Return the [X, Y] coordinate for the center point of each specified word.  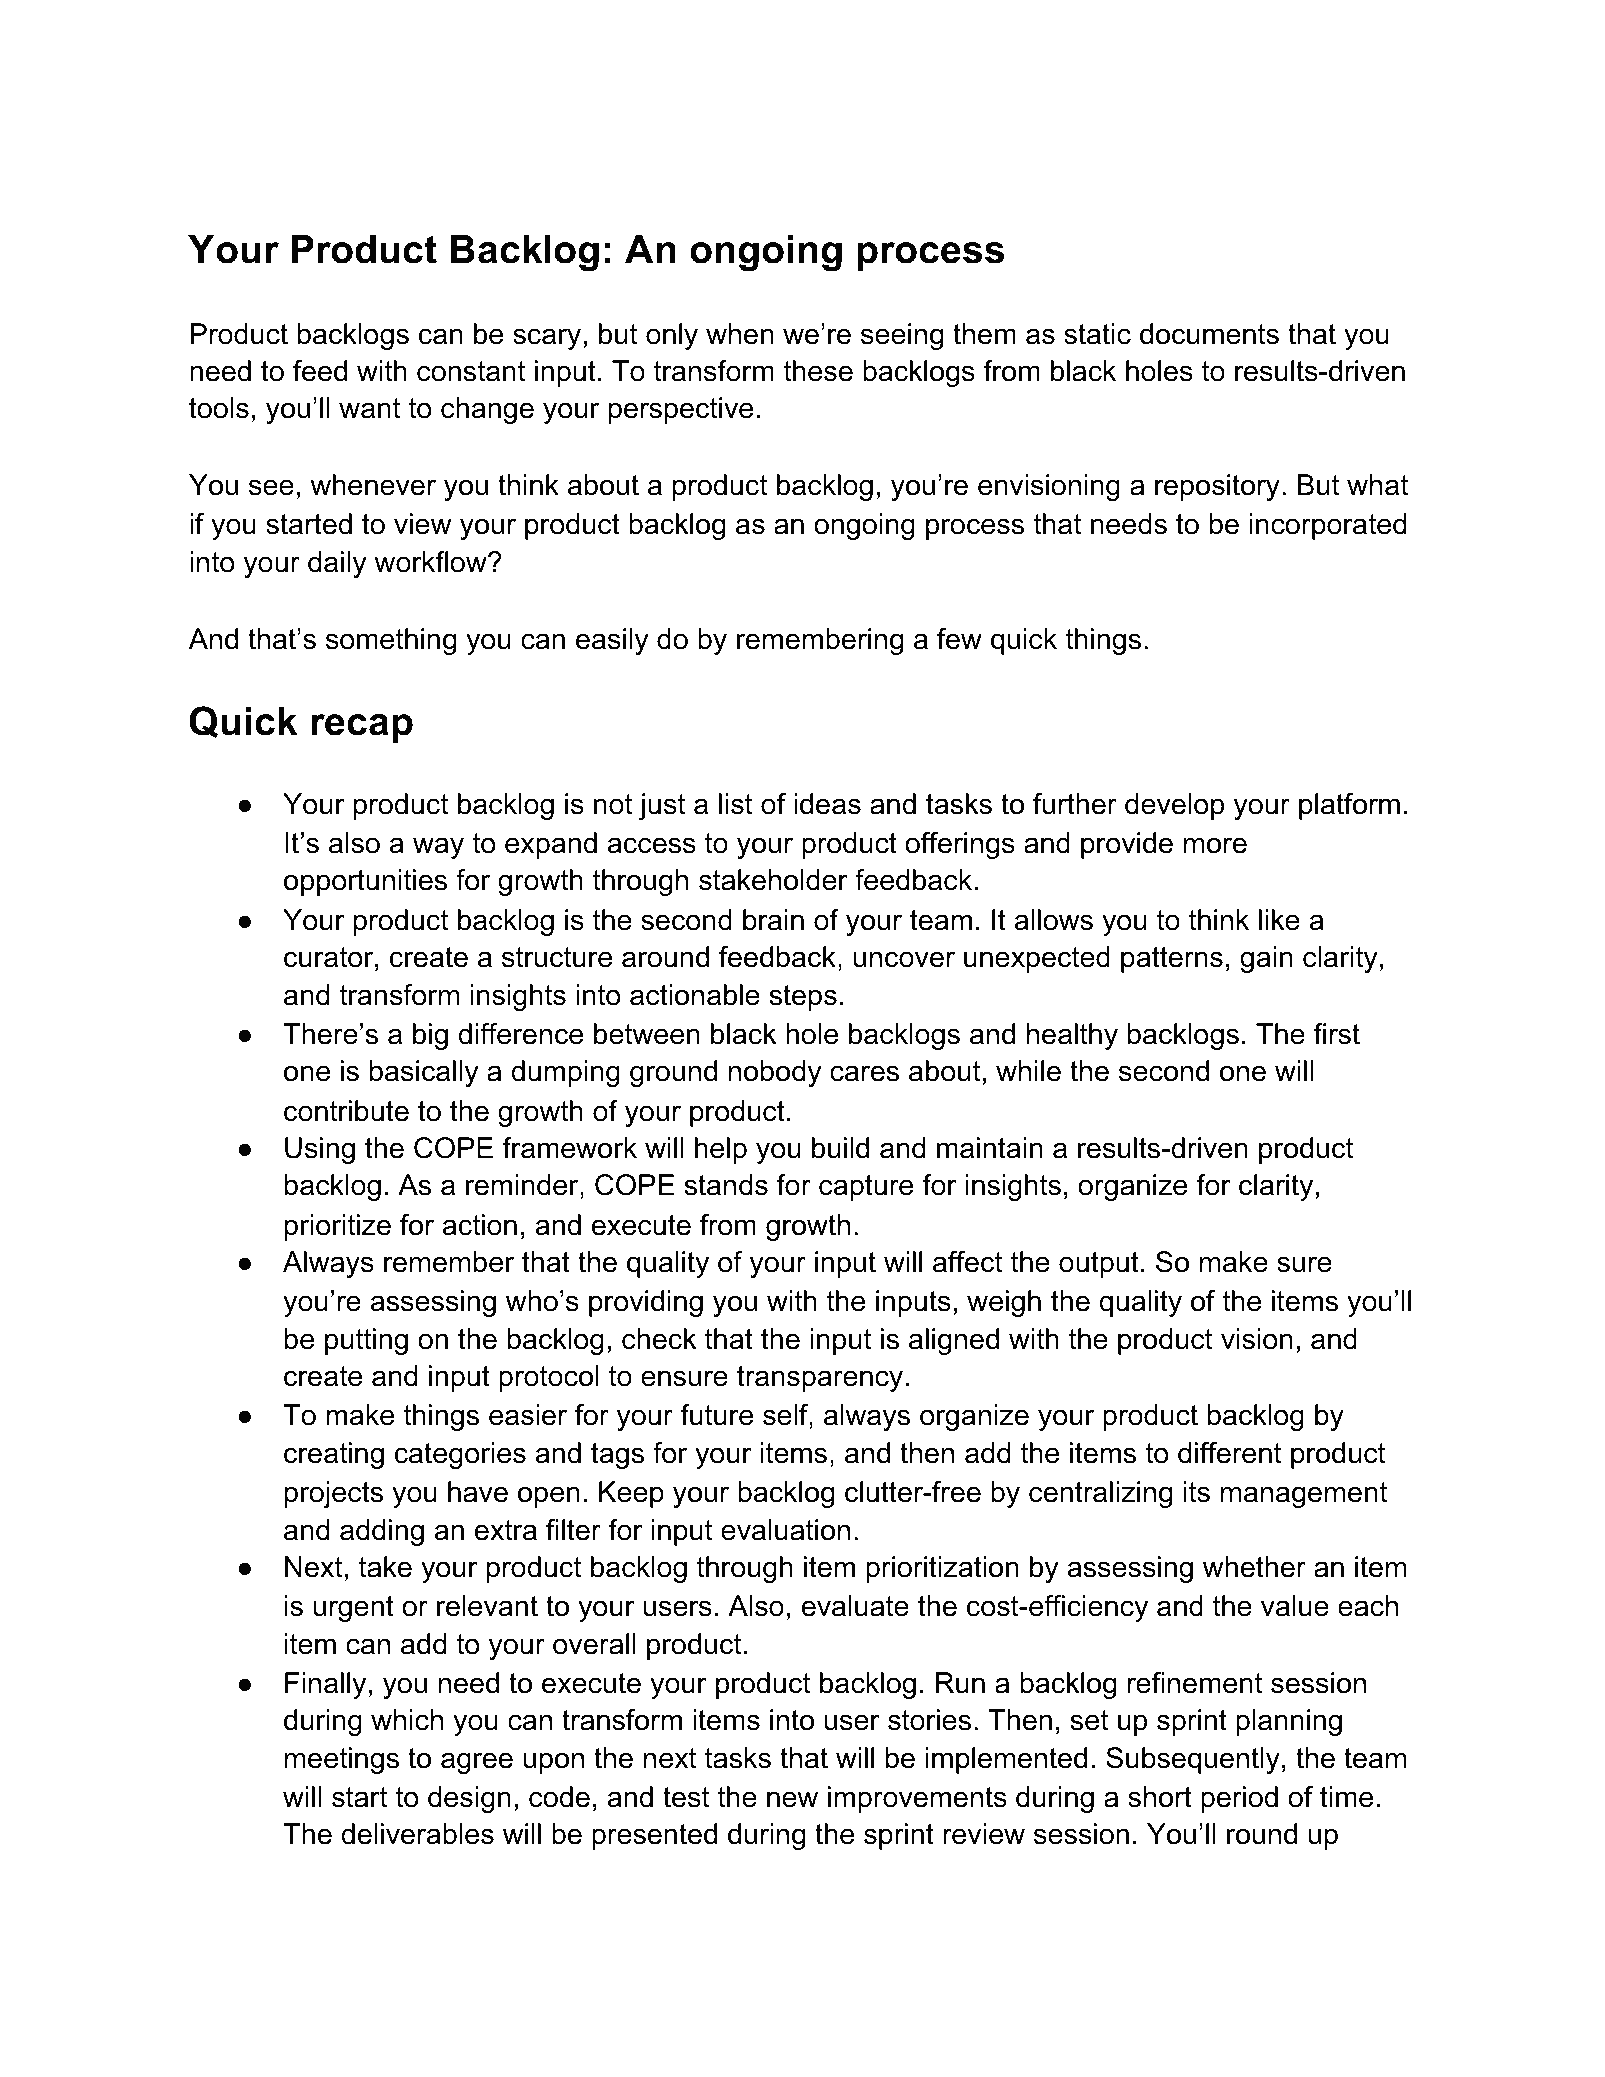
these [818, 371]
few [959, 639]
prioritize [338, 1227]
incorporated [1328, 526]
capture [866, 1188]
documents [1209, 334]
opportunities [365, 882]
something [391, 641]
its [1197, 1492]
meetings [342, 1760]
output [1099, 1265]
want [369, 408]
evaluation [785, 1530]
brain [773, 920]
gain [1266, 959]
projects [334, 1494]
